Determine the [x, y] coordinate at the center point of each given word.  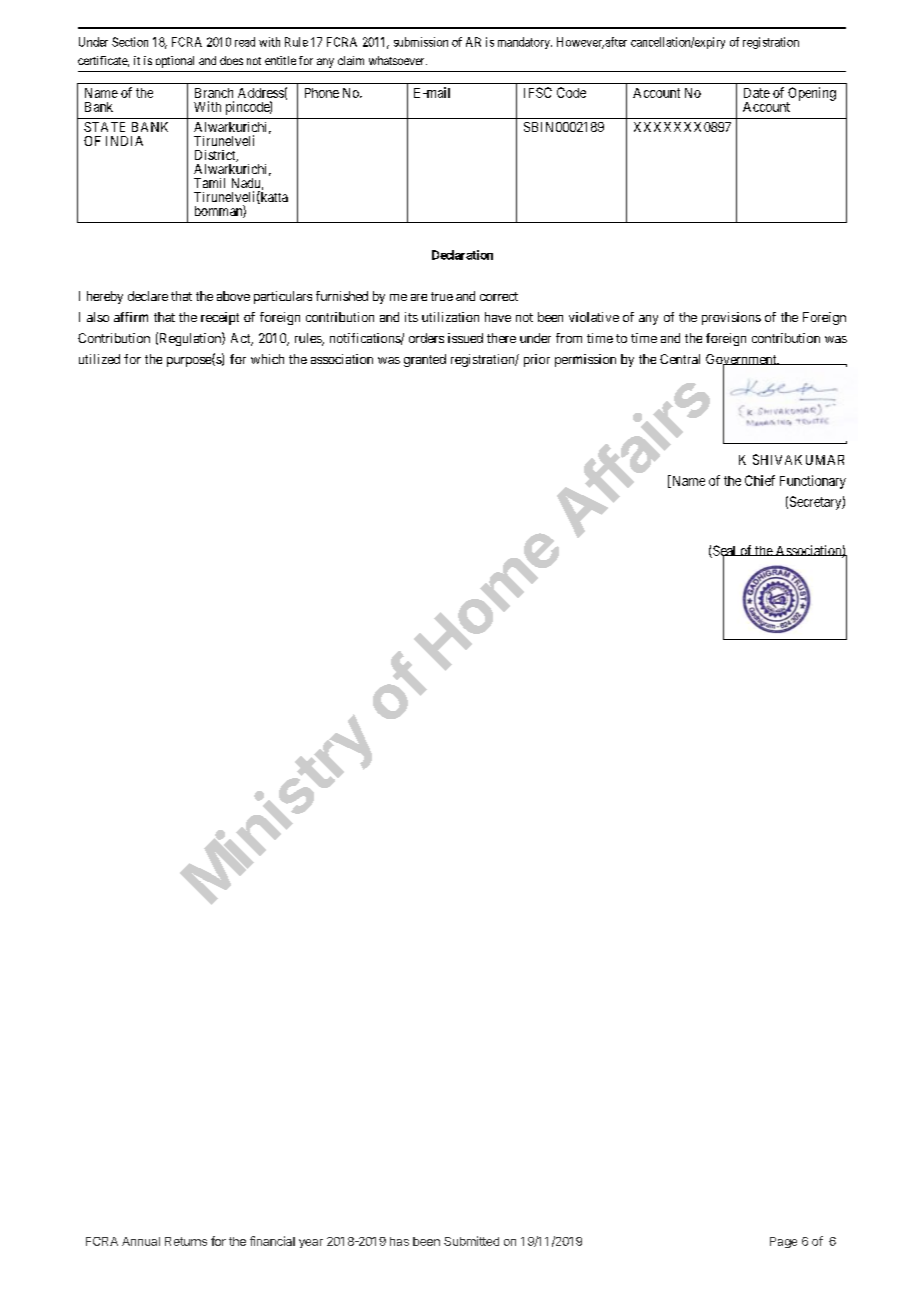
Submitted [471, 1241]
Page [783, 1242]
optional [175, 62]
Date [757, 93]
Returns [186, 1241]
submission [421, 42]
